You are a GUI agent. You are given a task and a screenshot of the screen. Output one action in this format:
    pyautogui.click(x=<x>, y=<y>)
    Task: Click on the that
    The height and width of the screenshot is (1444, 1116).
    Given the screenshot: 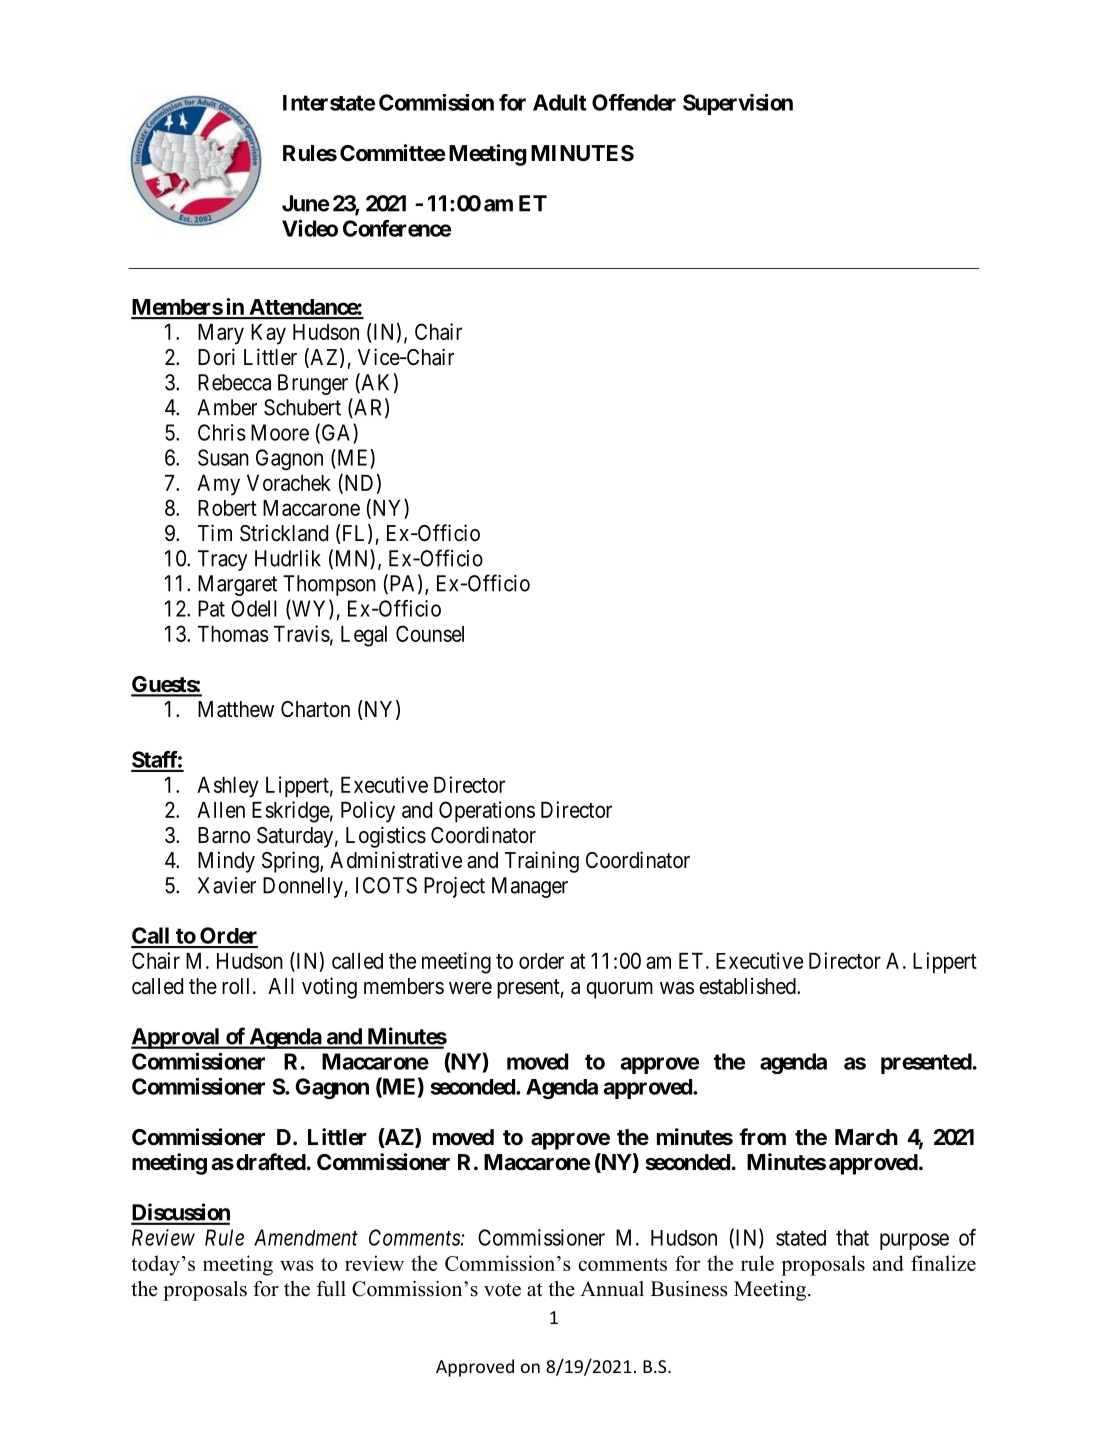 What is the action you would take?
    pyautogui.click(x=852, y=1237)
